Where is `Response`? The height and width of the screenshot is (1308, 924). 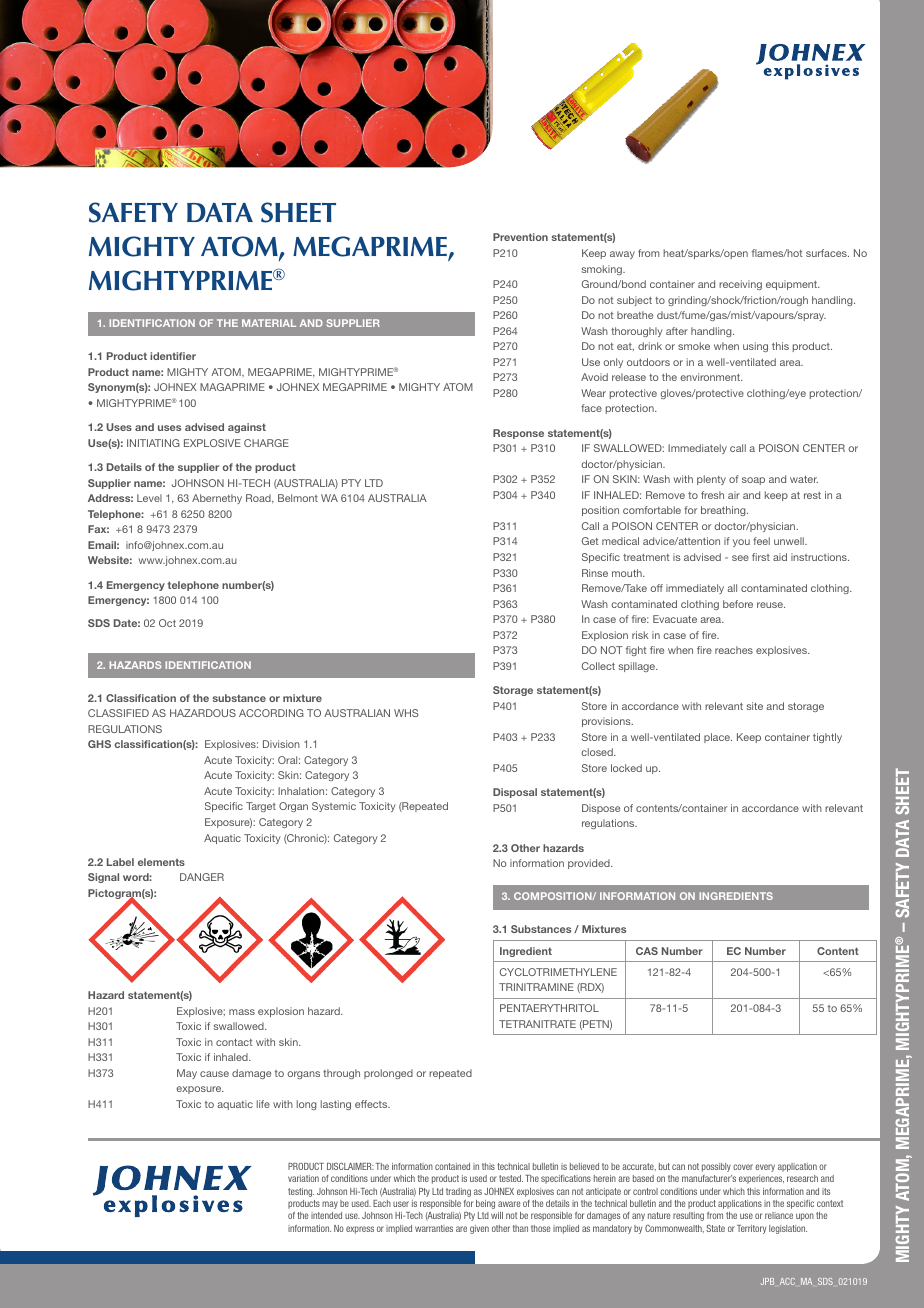 Response is located at coordinates (518, 434).
